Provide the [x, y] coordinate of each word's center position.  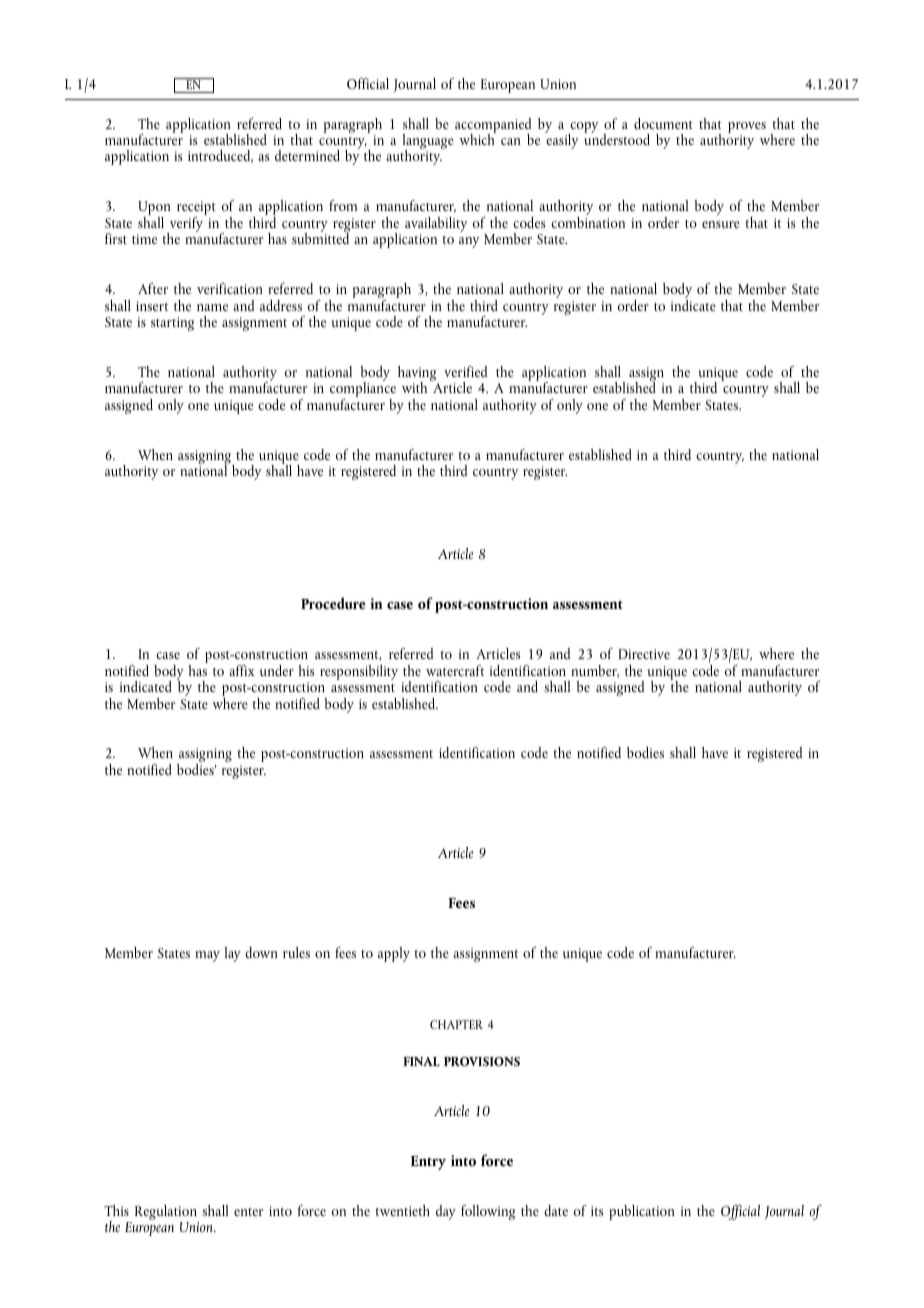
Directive [644, 654]
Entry [428, 1163]
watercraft [455, 670]
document [663, 123]
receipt [196, 209]
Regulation [166, 1212]
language [428, 143]
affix [242, 670]
